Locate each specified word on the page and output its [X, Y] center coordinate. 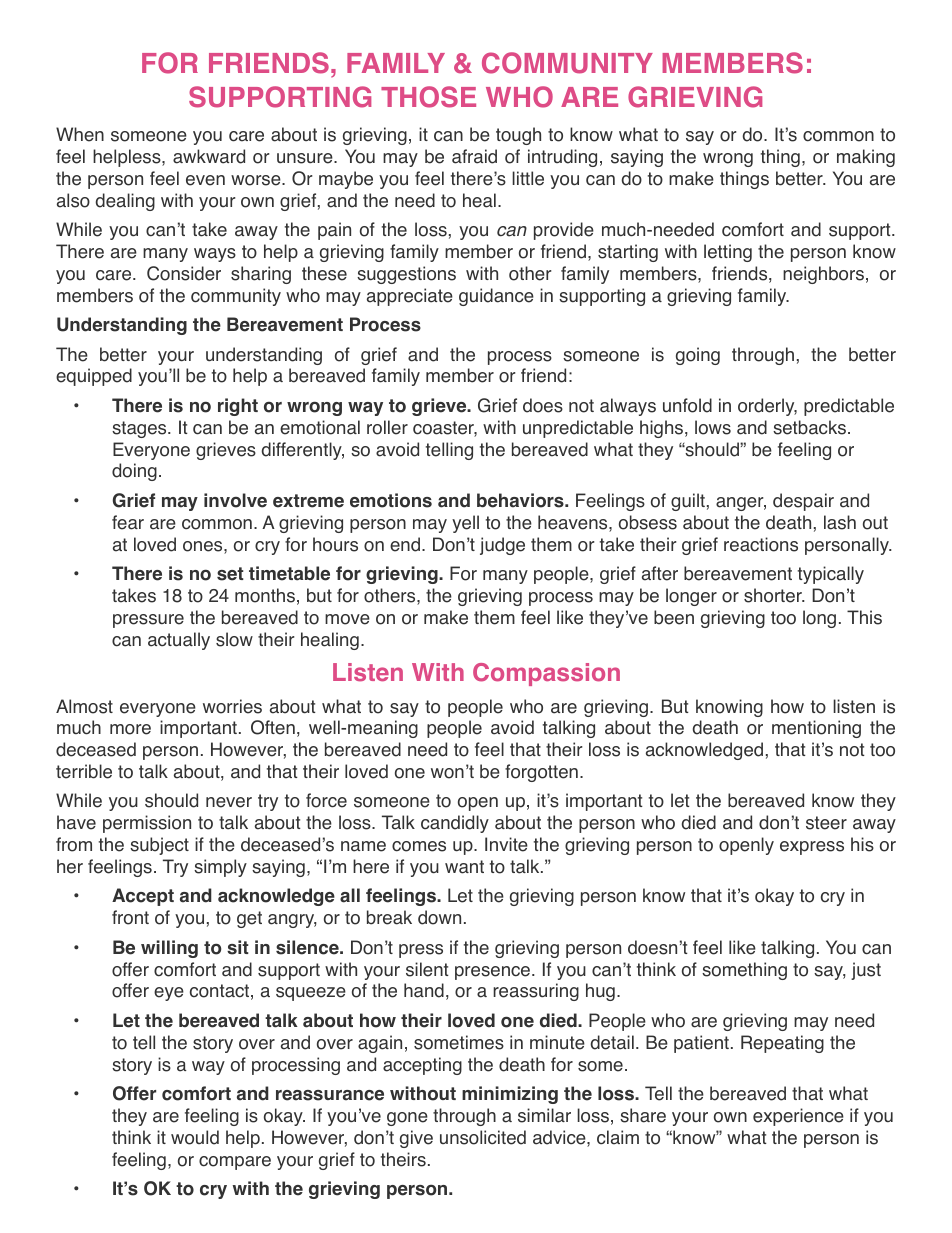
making [866, 158]
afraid [474, 156]
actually [179, 641]
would [195, 1137]
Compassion [546, 674]
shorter [774, 595]
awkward [209, 156]
